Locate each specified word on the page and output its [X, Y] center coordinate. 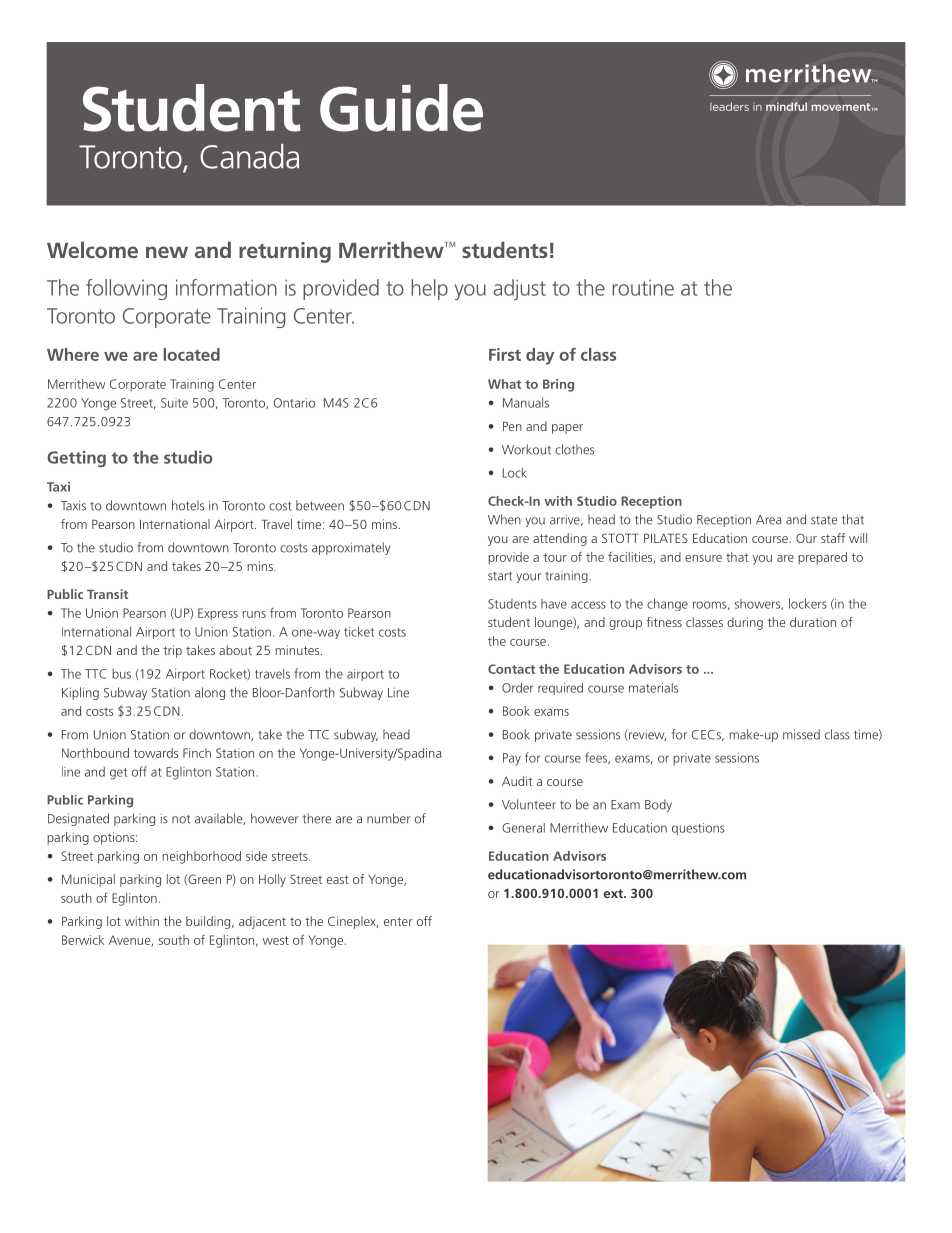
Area [768, 520]
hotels [188, 505]
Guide [401, 108]
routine [643, 287]
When [504, 519]
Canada [249, 156]
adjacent [262, 922]
